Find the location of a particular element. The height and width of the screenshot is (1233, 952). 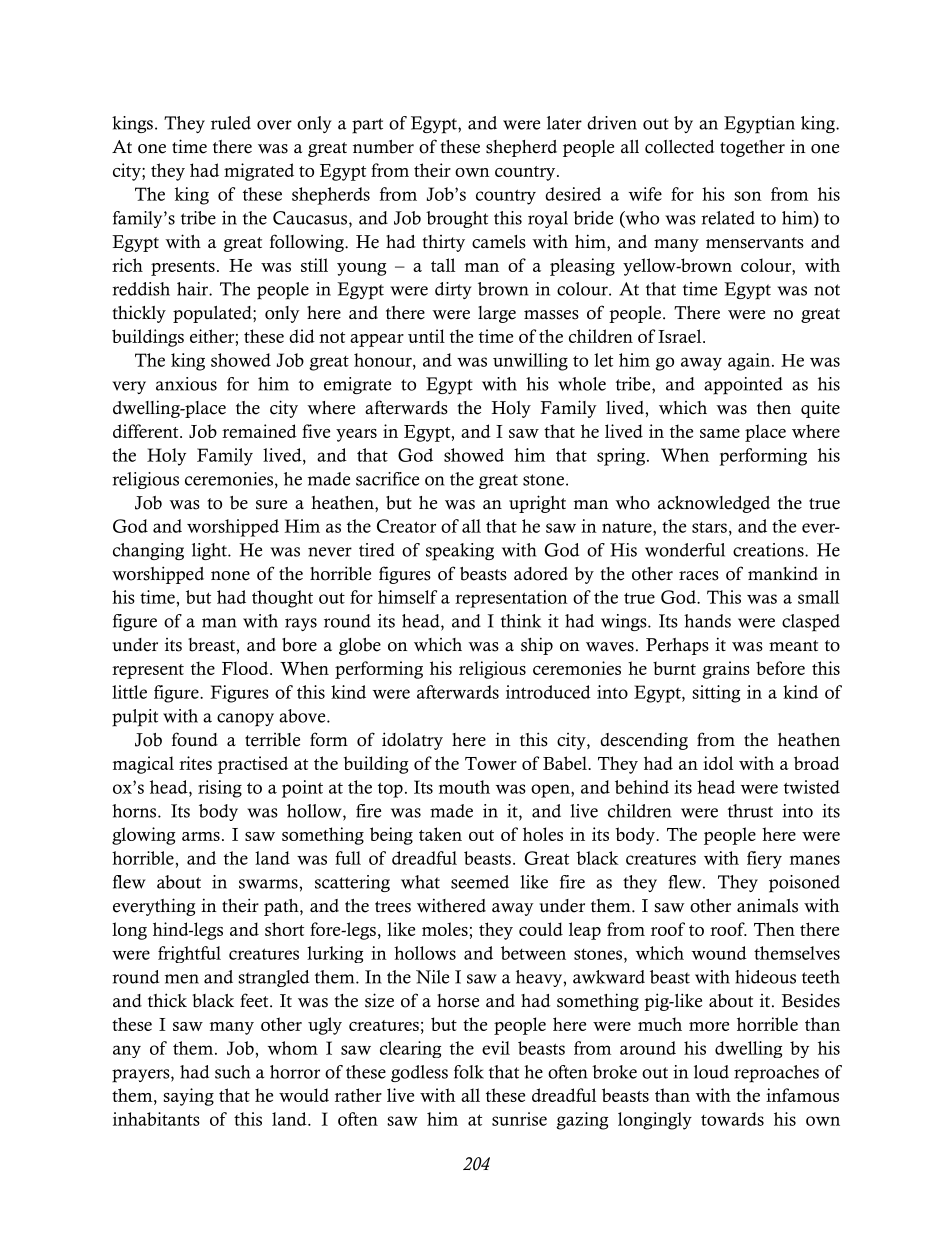

hands is located at coordinates (707, 621).
